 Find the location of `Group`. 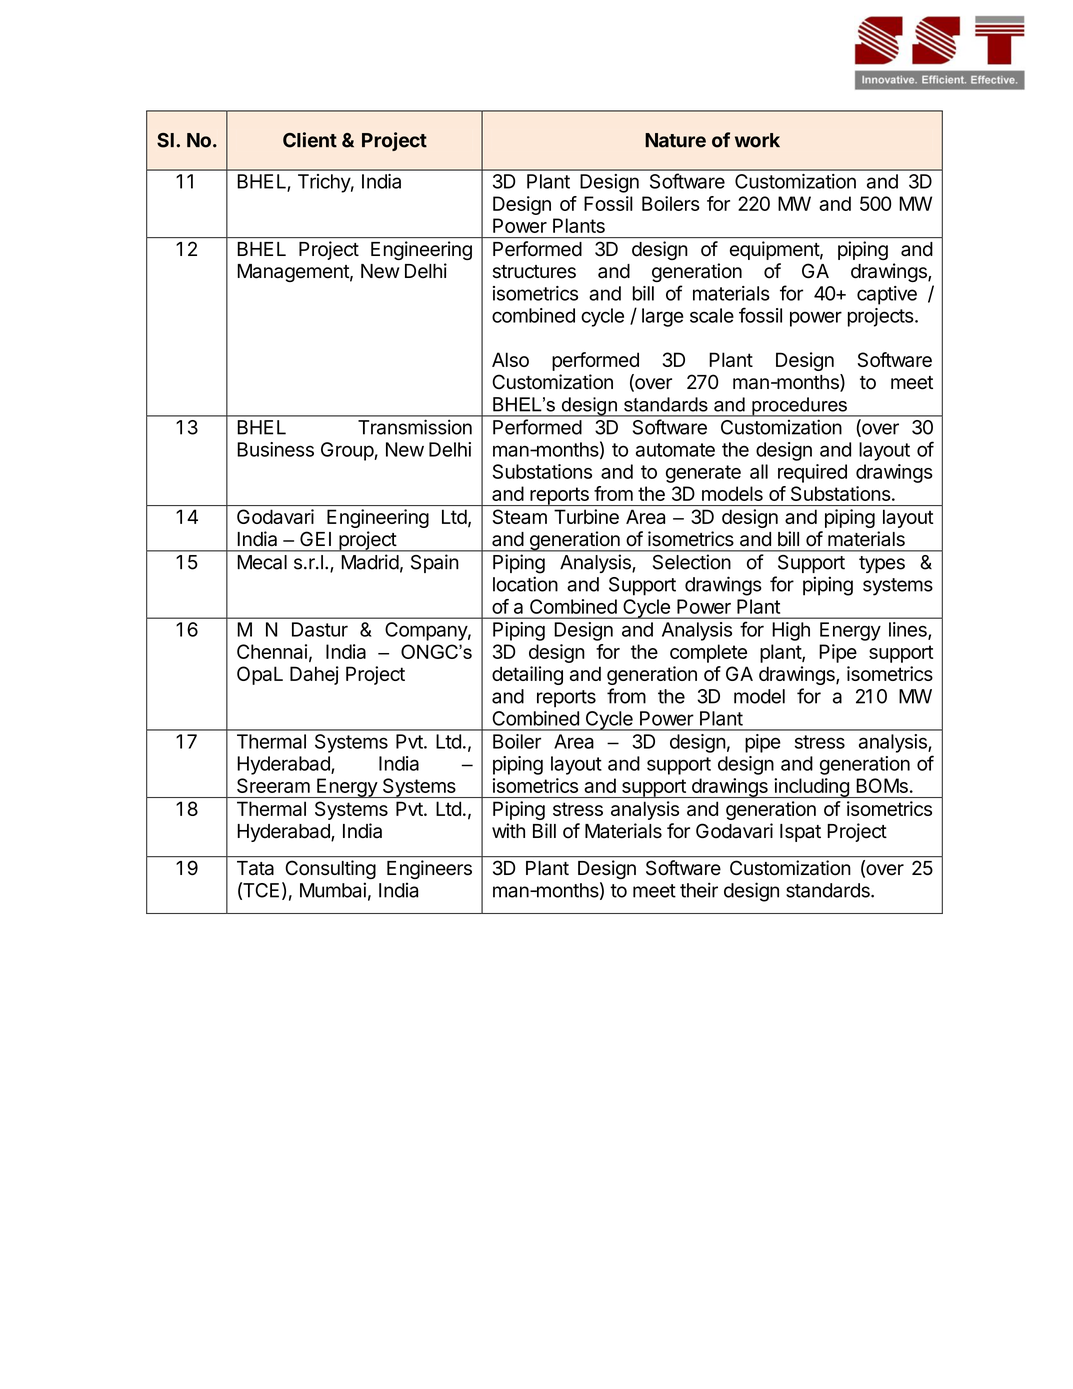

Group is located at coordinates (348, 451).
